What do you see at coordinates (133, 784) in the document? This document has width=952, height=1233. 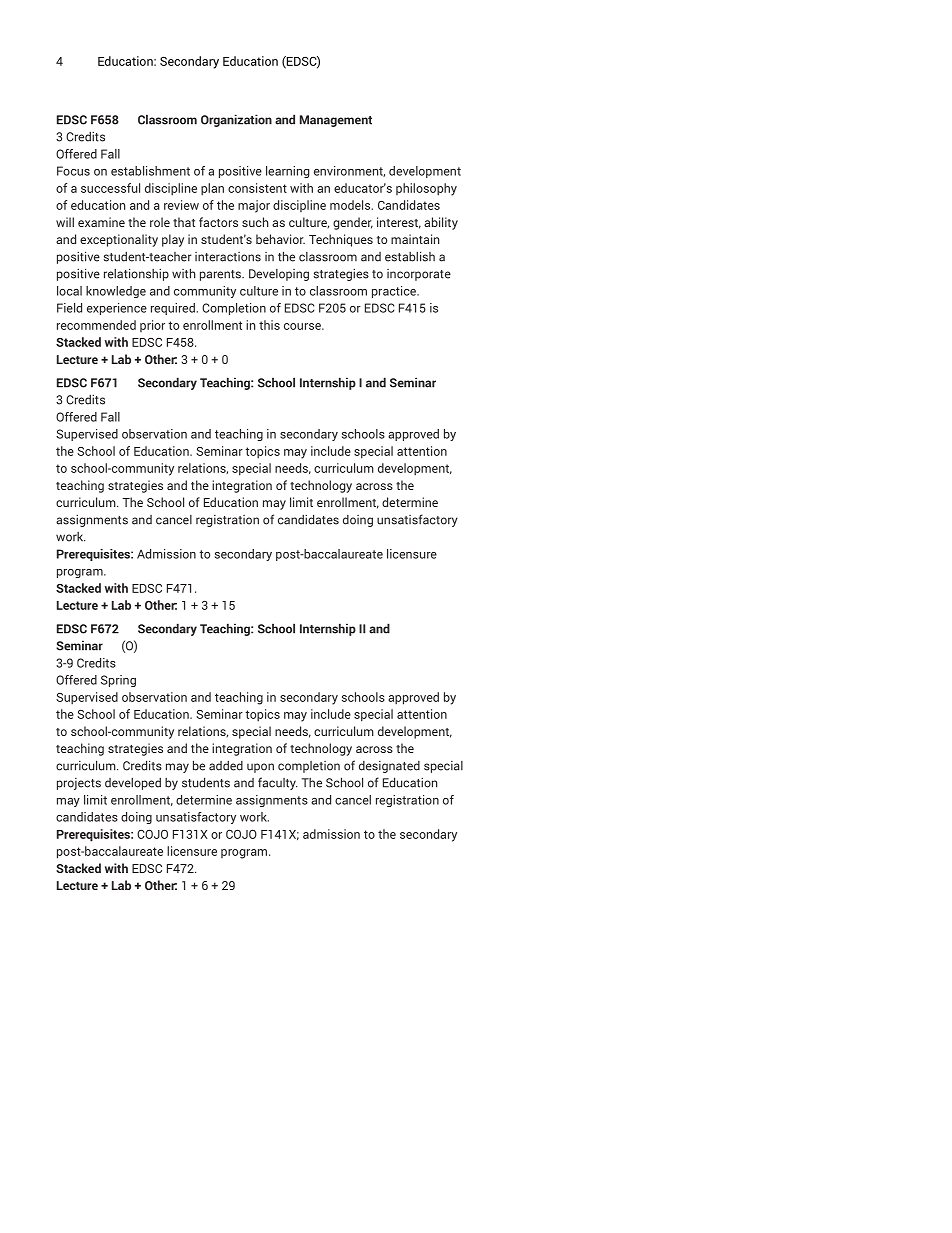 I see `developed` at bounding box center [133, 784].
